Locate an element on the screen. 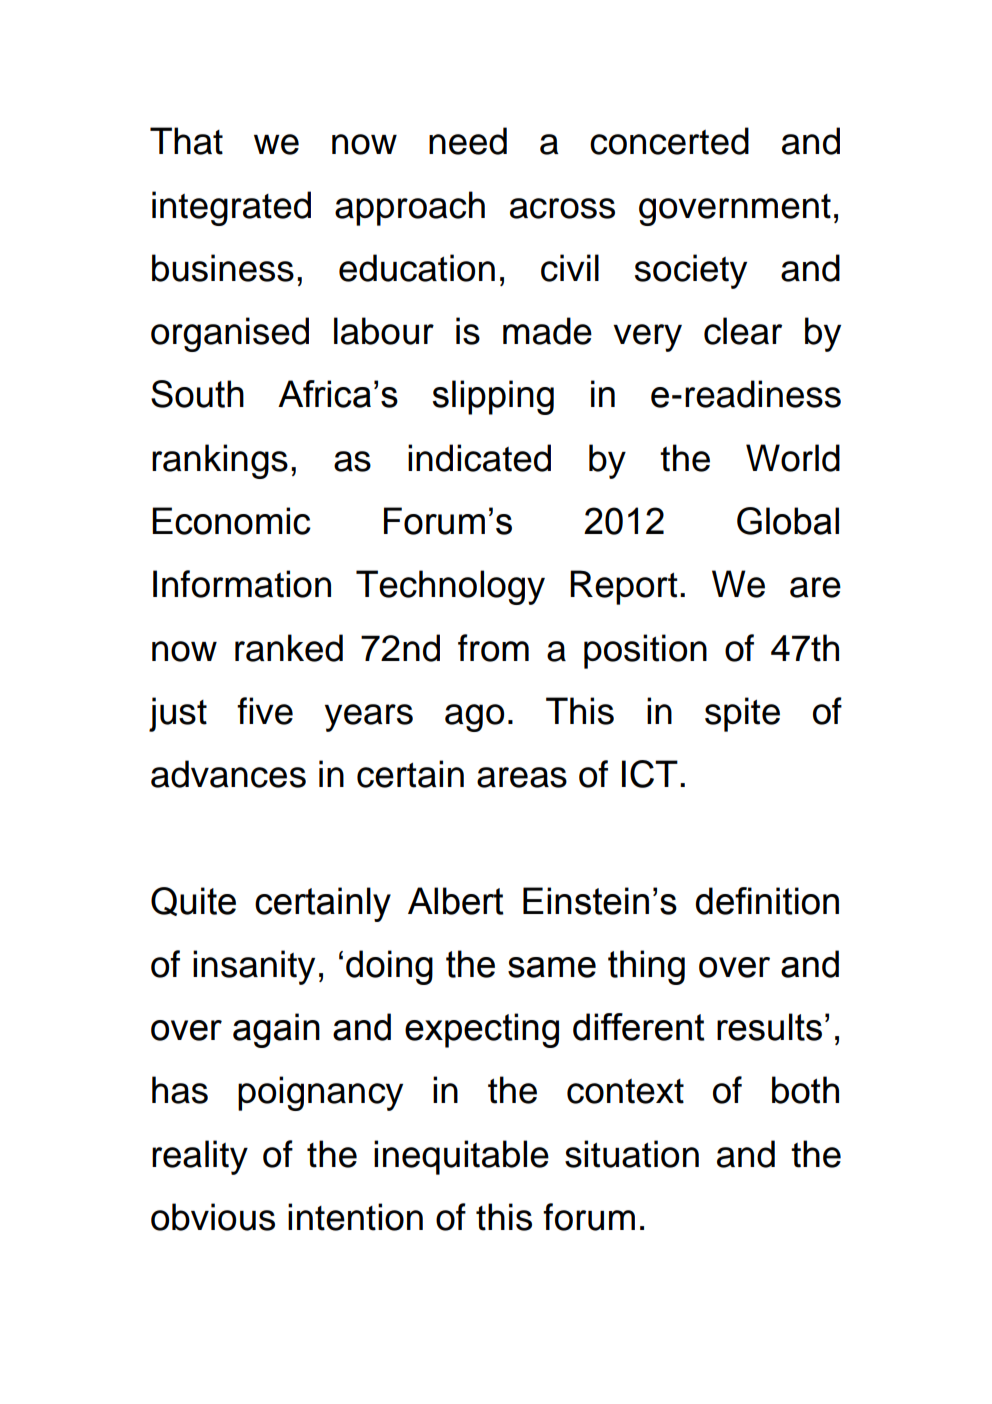  five is located at coordinates (265, 711).
